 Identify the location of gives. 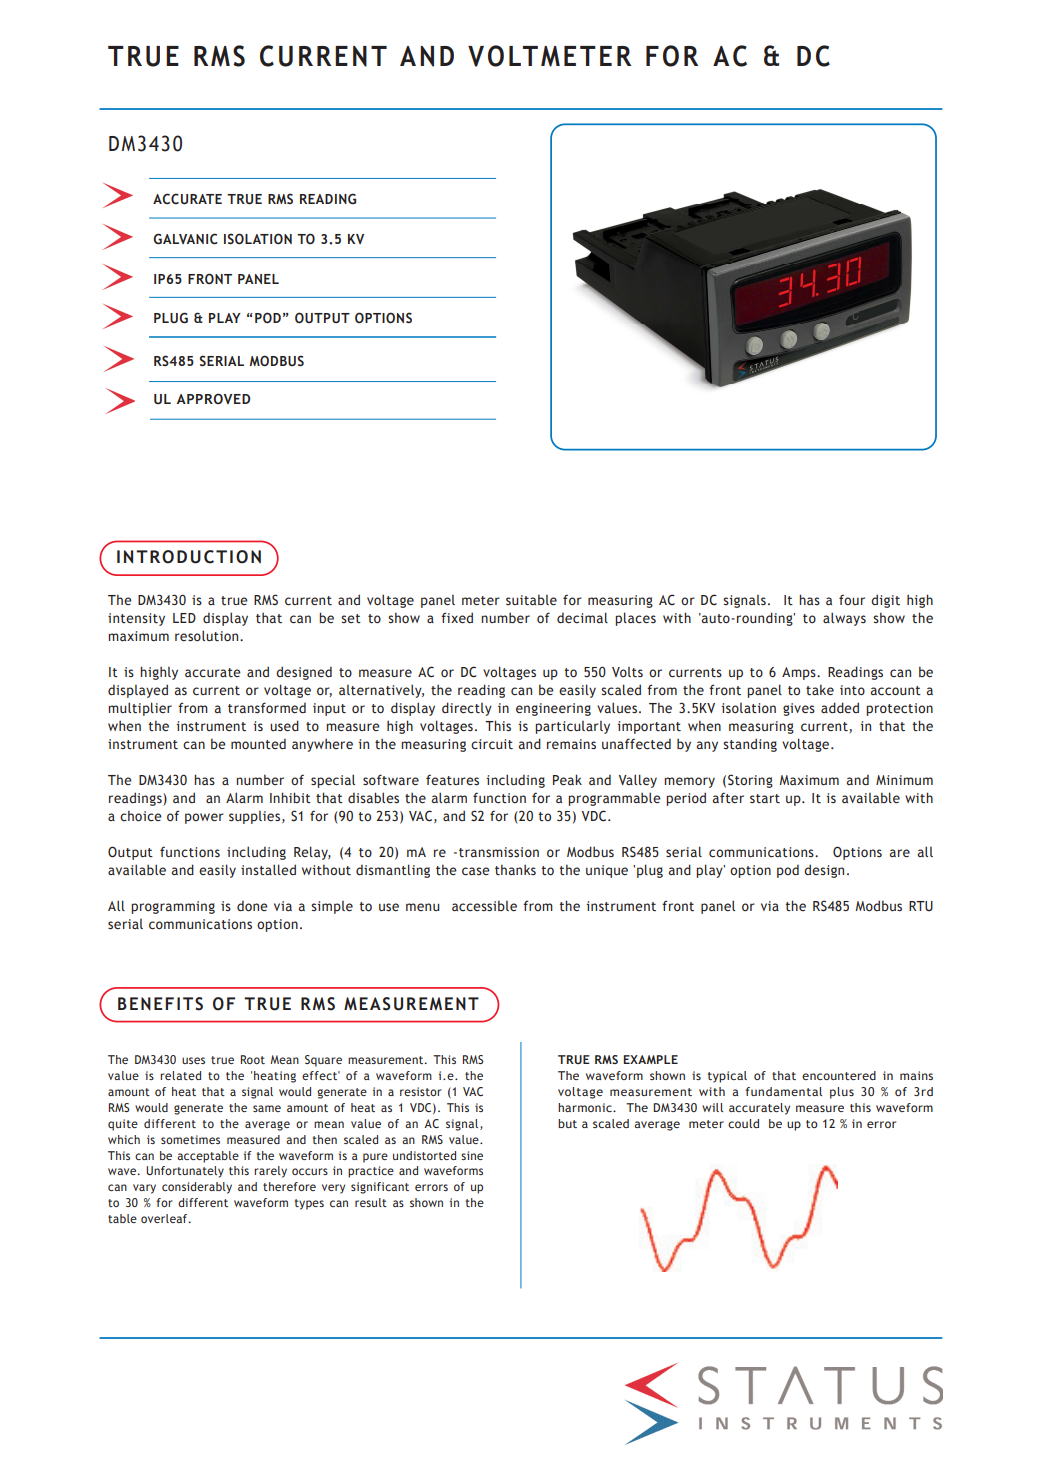
(799, 709).
